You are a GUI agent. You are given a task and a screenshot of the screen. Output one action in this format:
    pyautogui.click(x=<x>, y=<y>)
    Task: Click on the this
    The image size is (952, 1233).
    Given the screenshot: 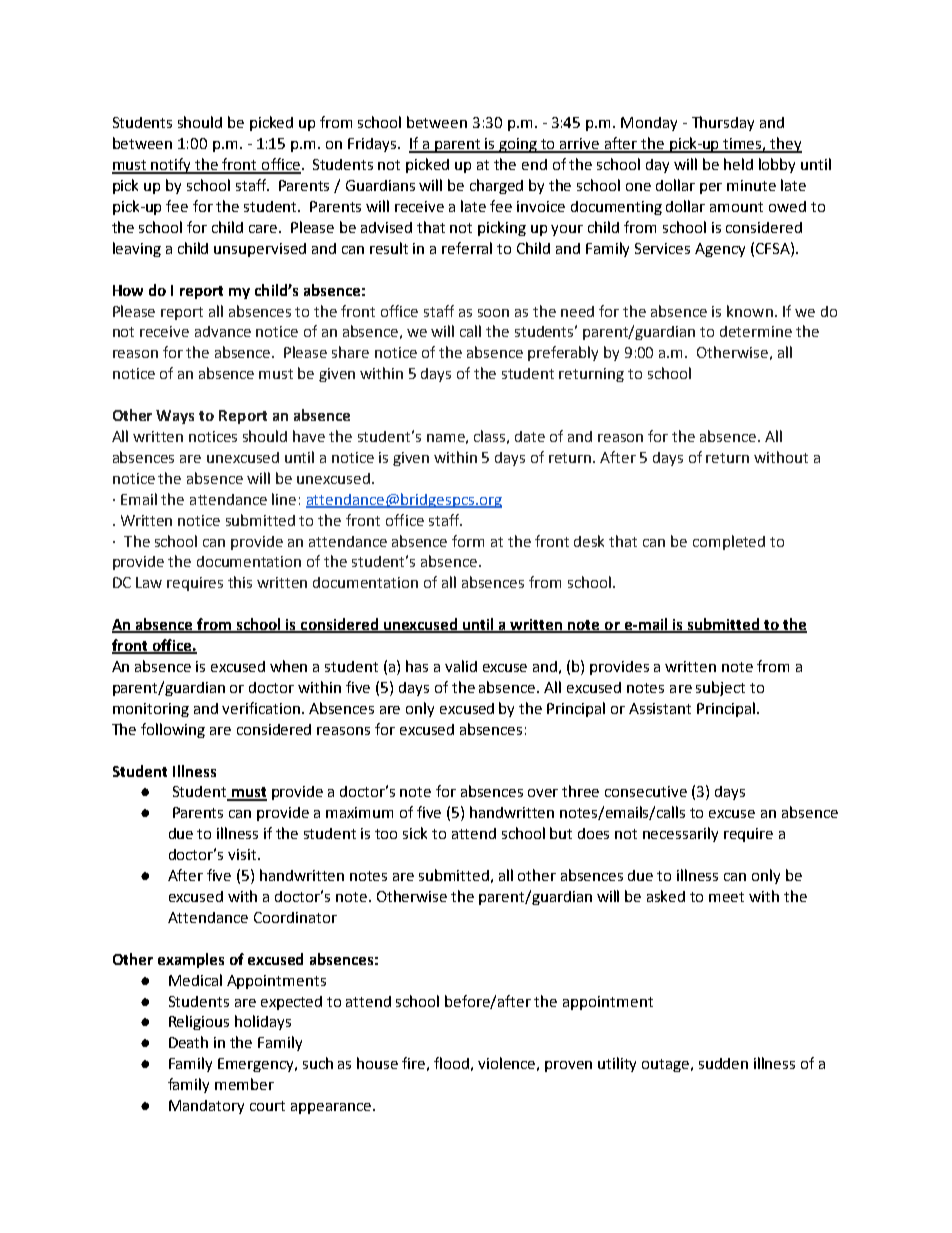 What is the action you would take?
    pyautogui.click(x=240, y=582)
